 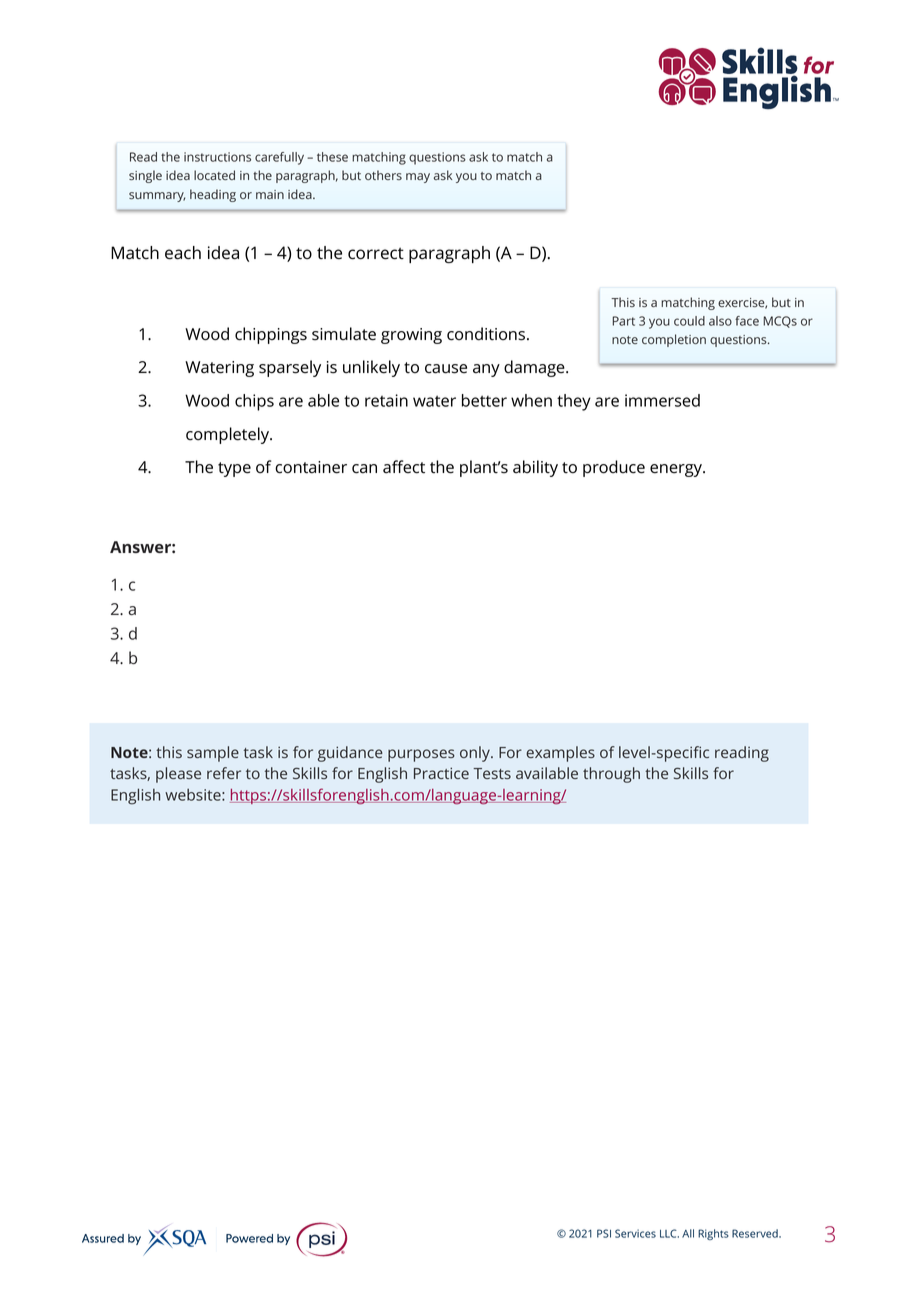 I want to click on may, so click(x=418, y=178).
